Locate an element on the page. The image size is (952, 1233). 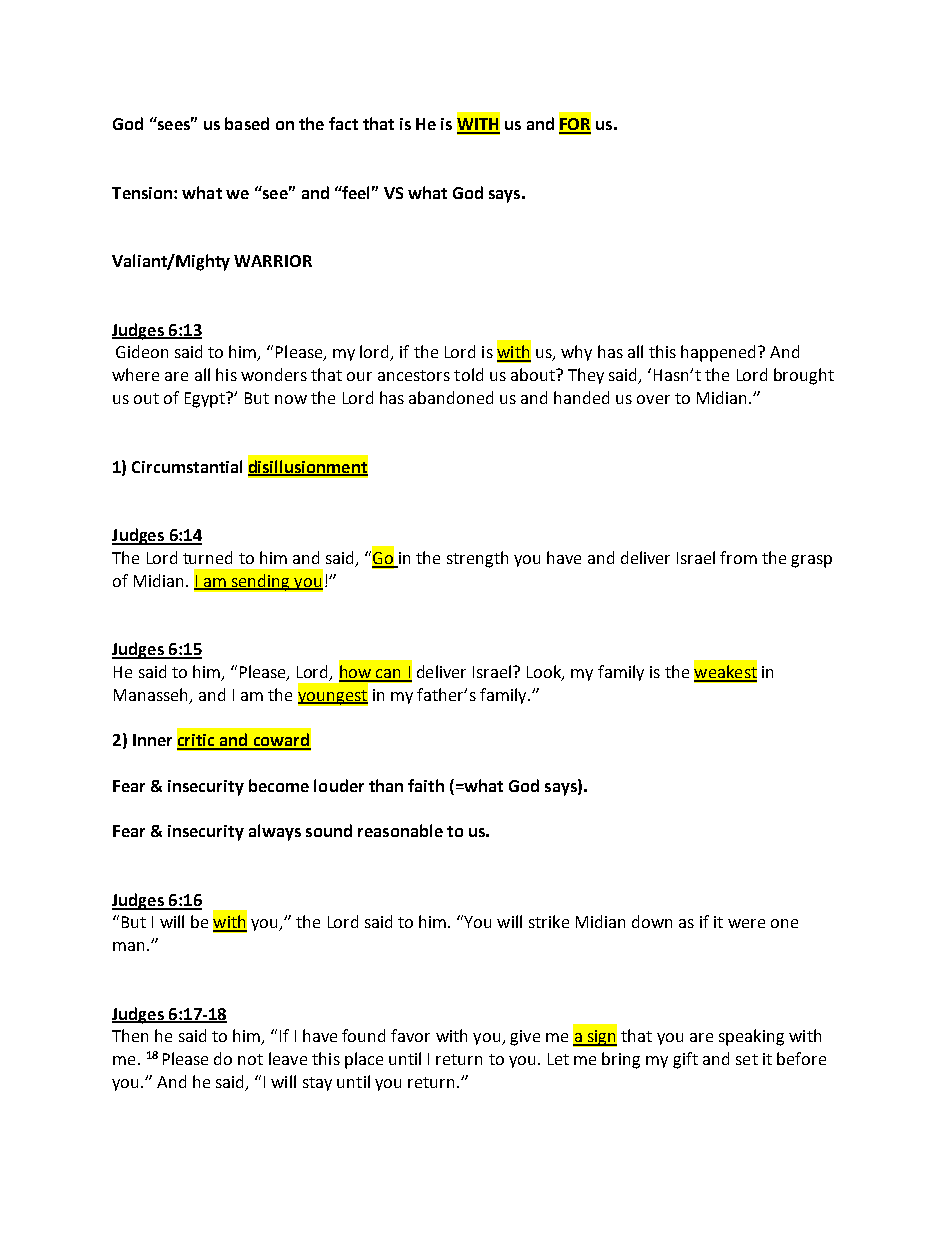
set is located at coordinates (747, 1059).
